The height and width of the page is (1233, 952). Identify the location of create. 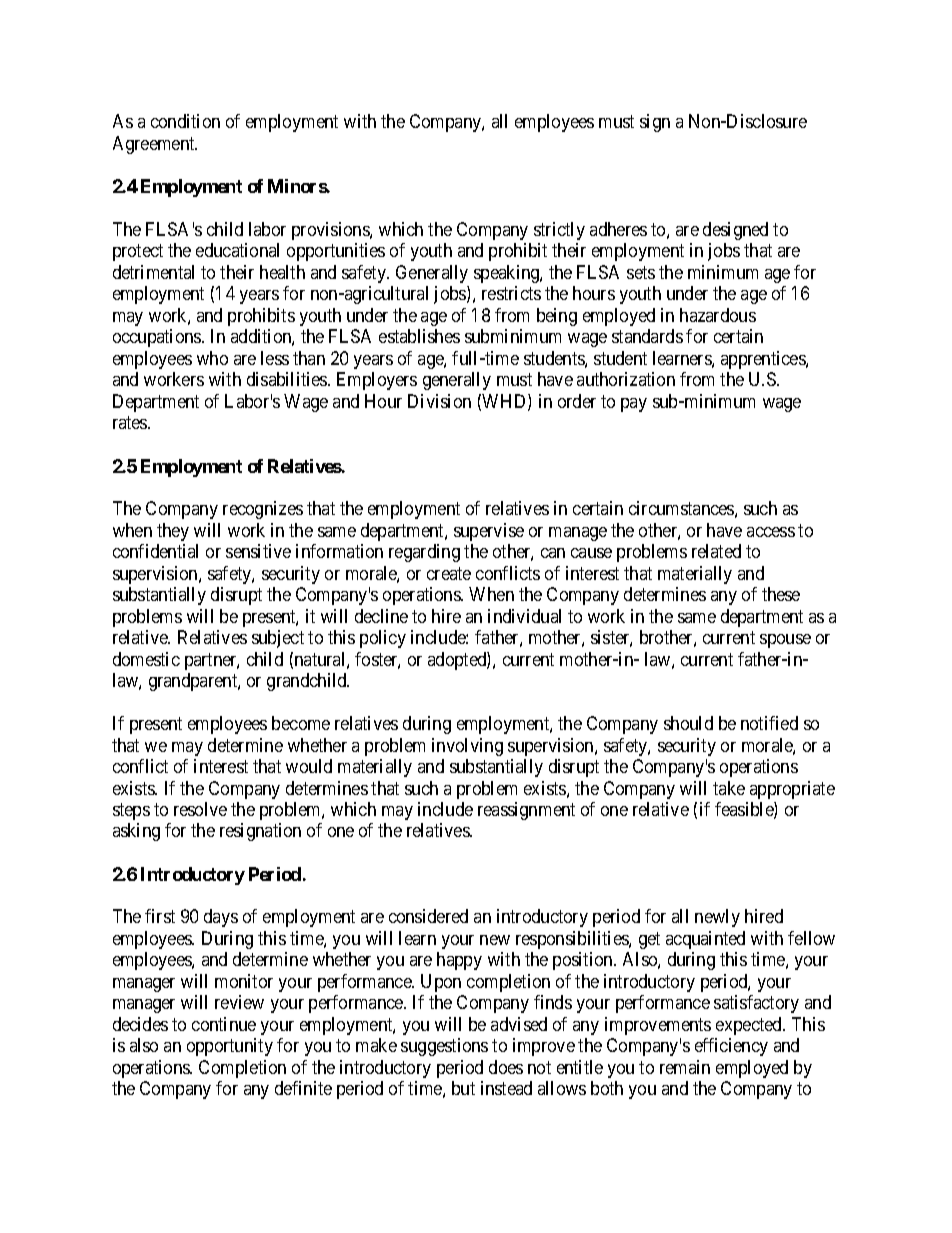
(449, 573).
